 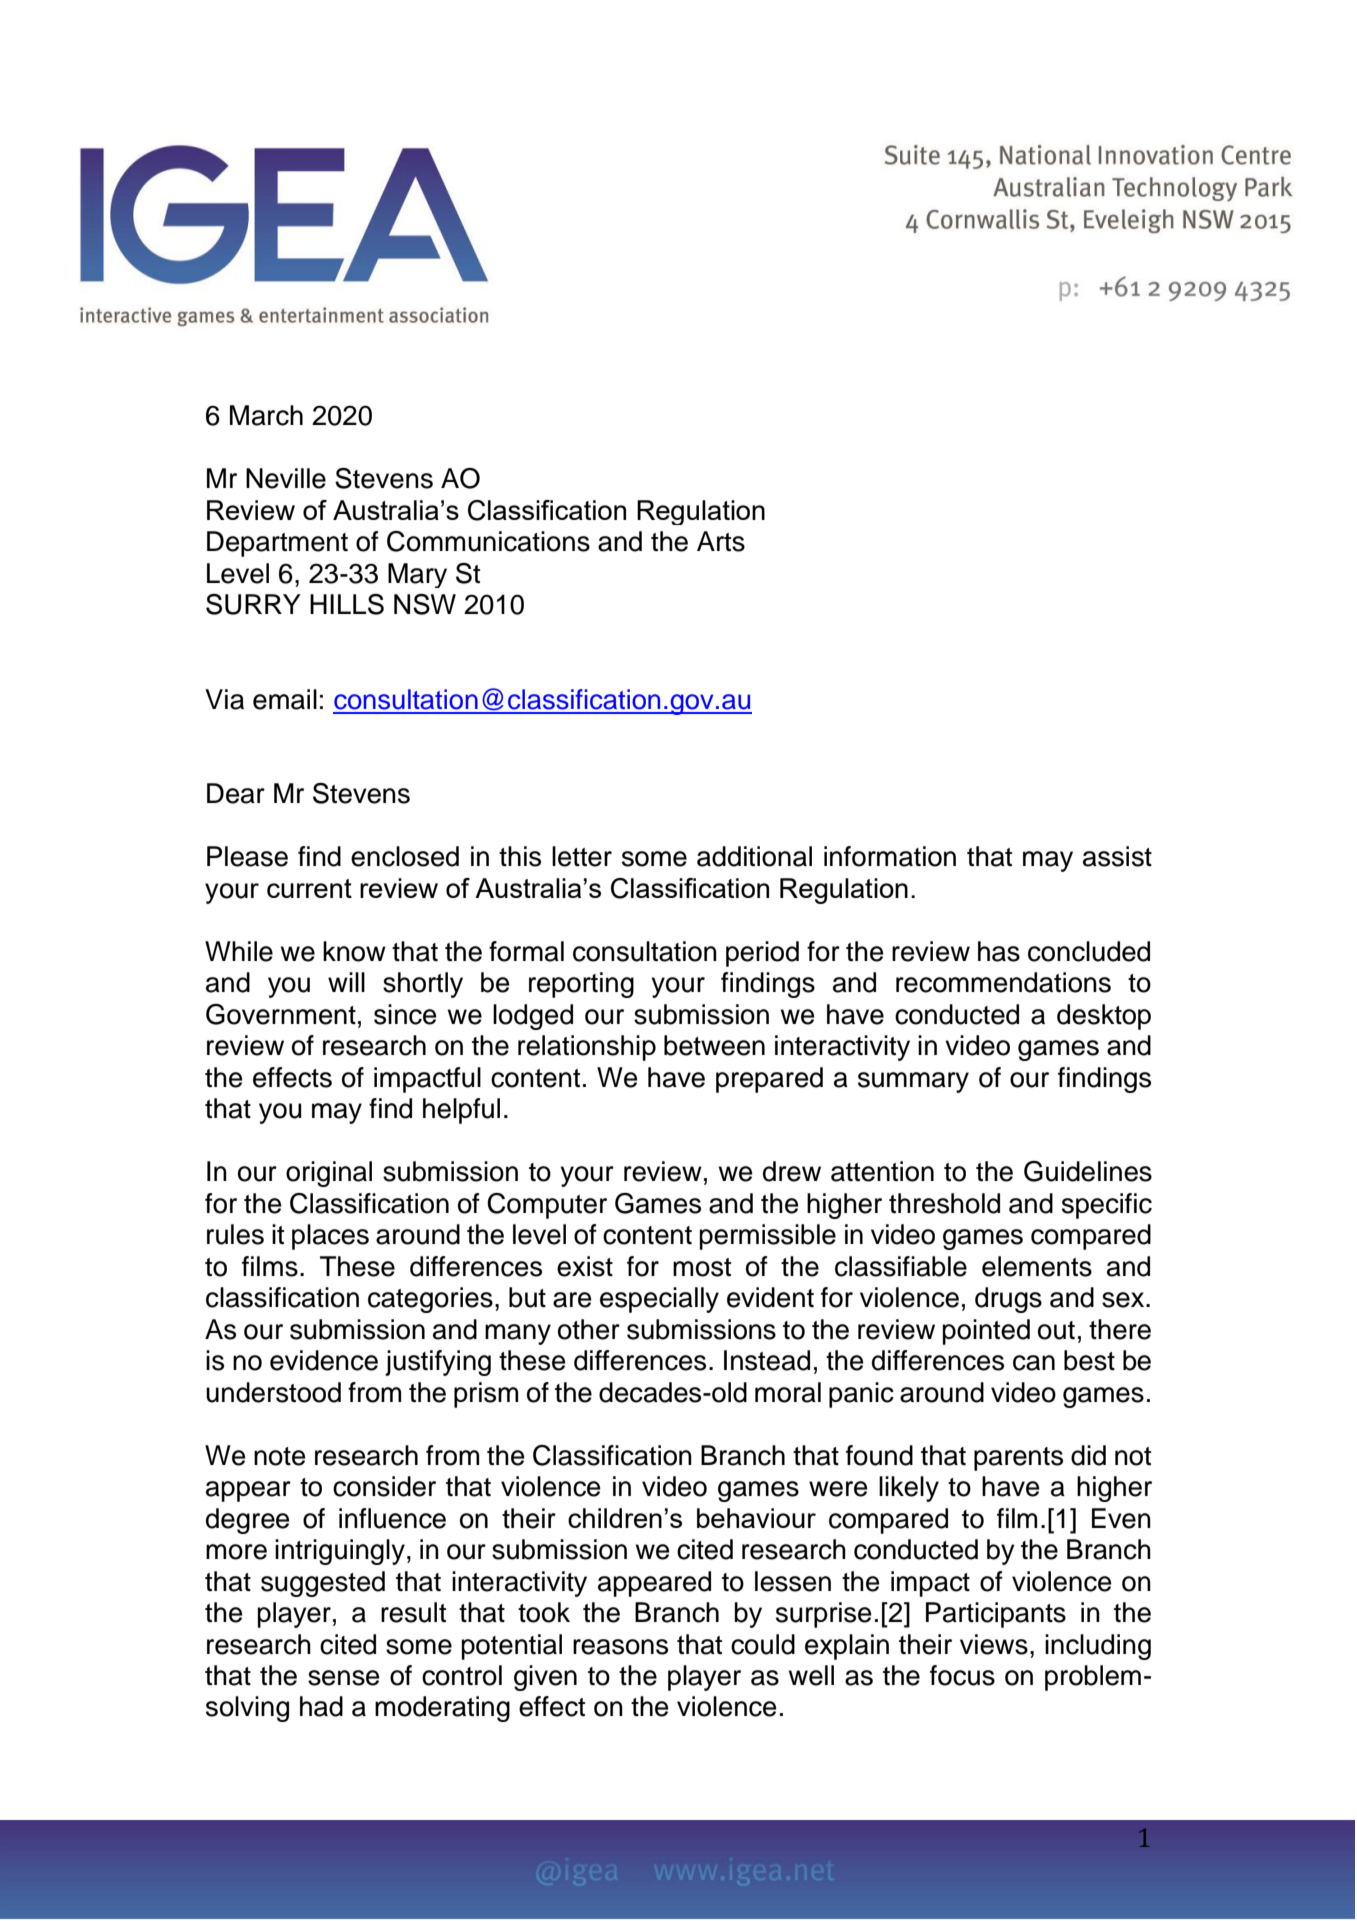 What do you see at coordinates (754, 856) in the screenshot?
I see `additional` at bounding box center [754, 856].
